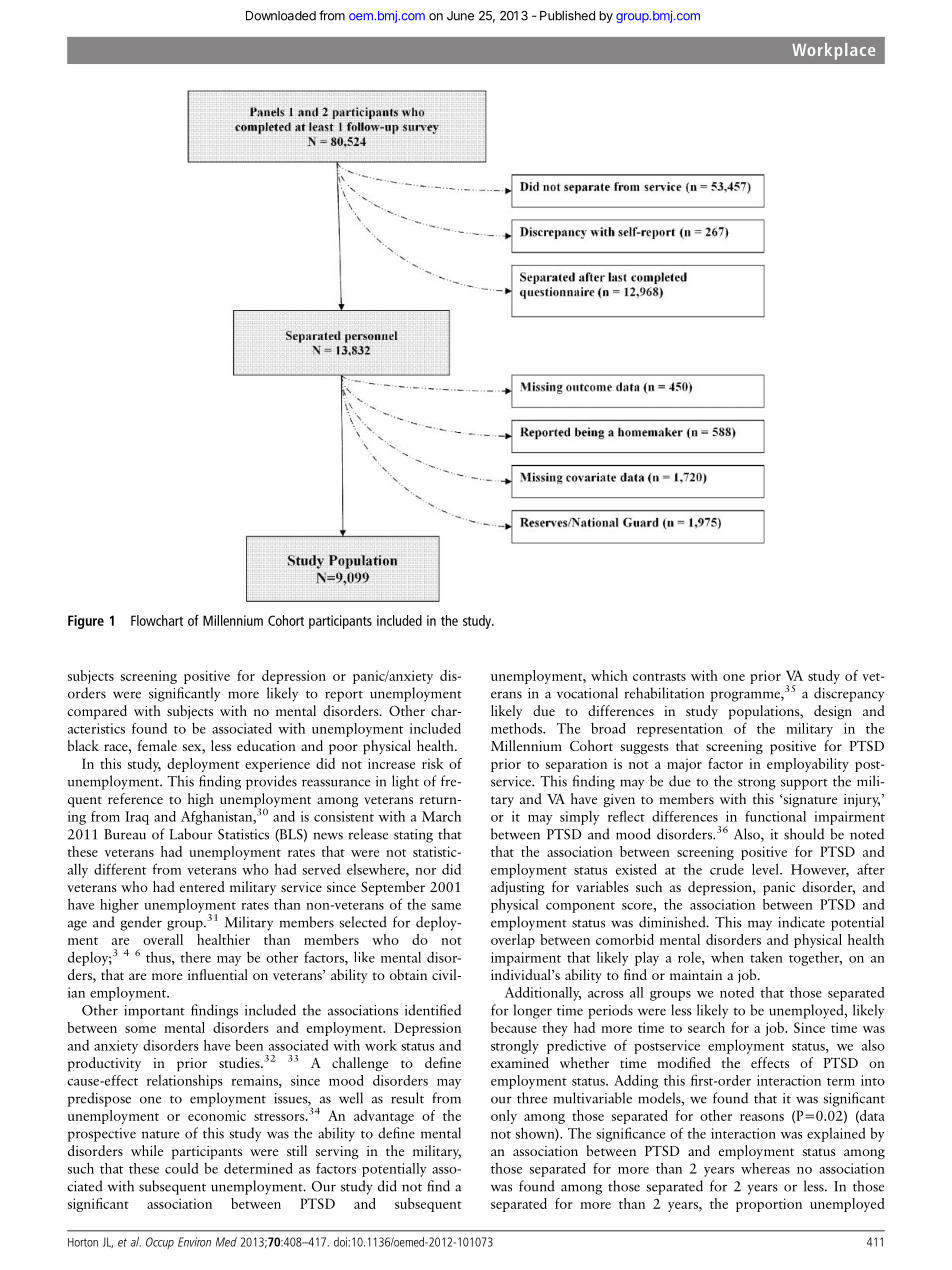 The width and height of the screenshot is (952, 1270). Describe the element at coordinates (97, 712) in the screenshot. I see `compared` at that location.
